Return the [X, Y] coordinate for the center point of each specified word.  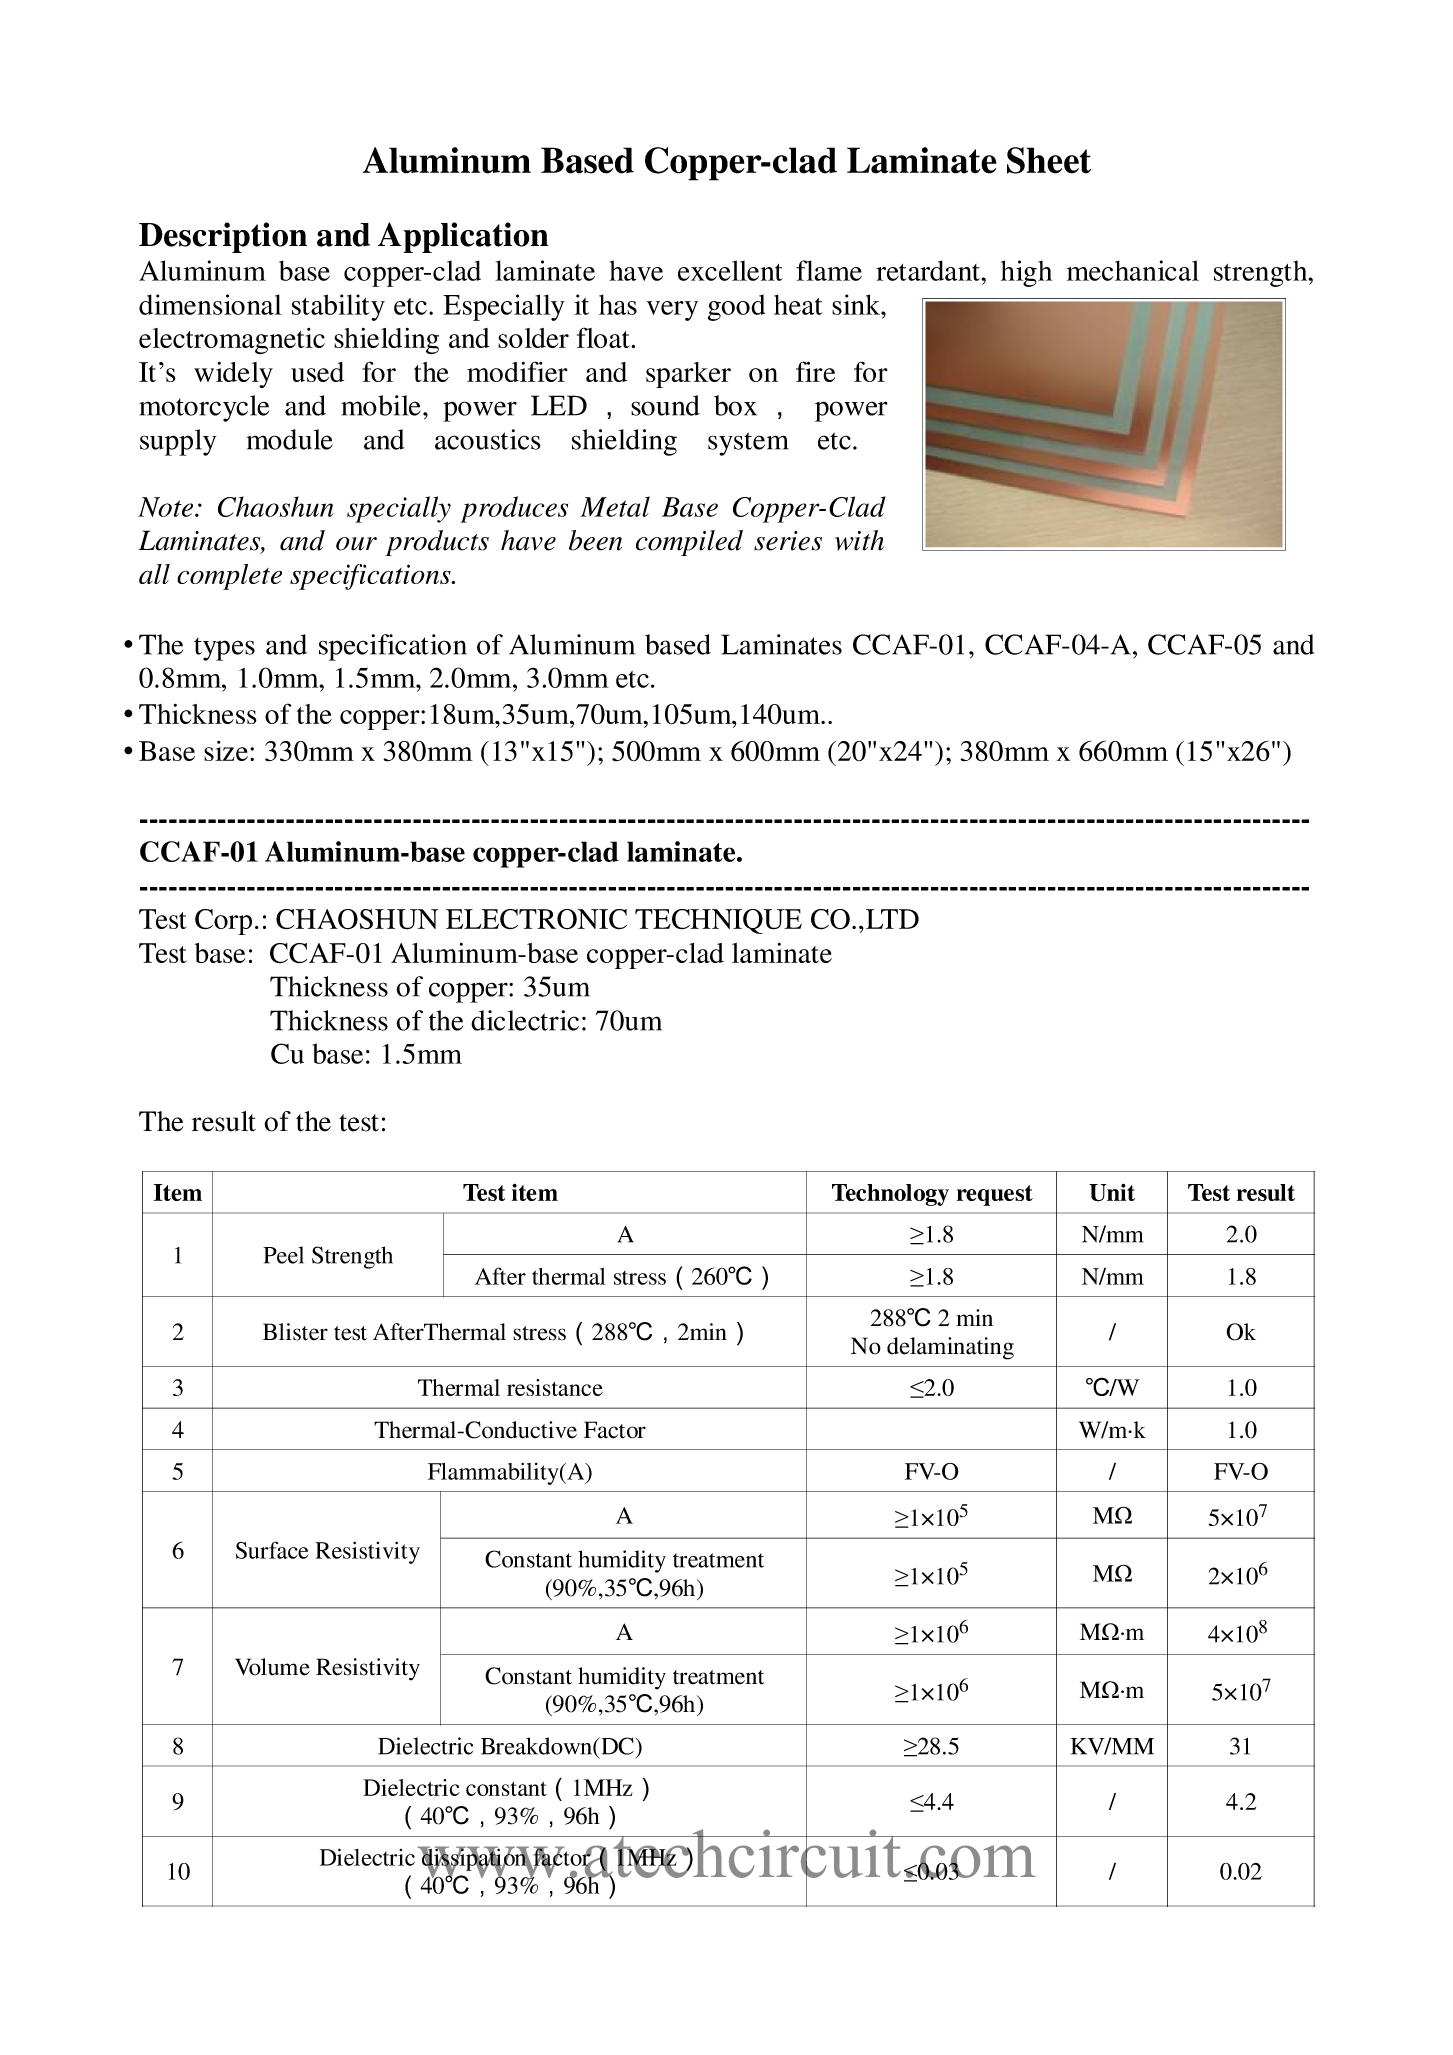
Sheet [1049, 160]
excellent [730, 270]
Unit [1112, 1192]
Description [223, 237]
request [995, 1195]
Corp [223, 922]
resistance [555, 1387]
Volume [272, 1667]
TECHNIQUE [718, 921]
